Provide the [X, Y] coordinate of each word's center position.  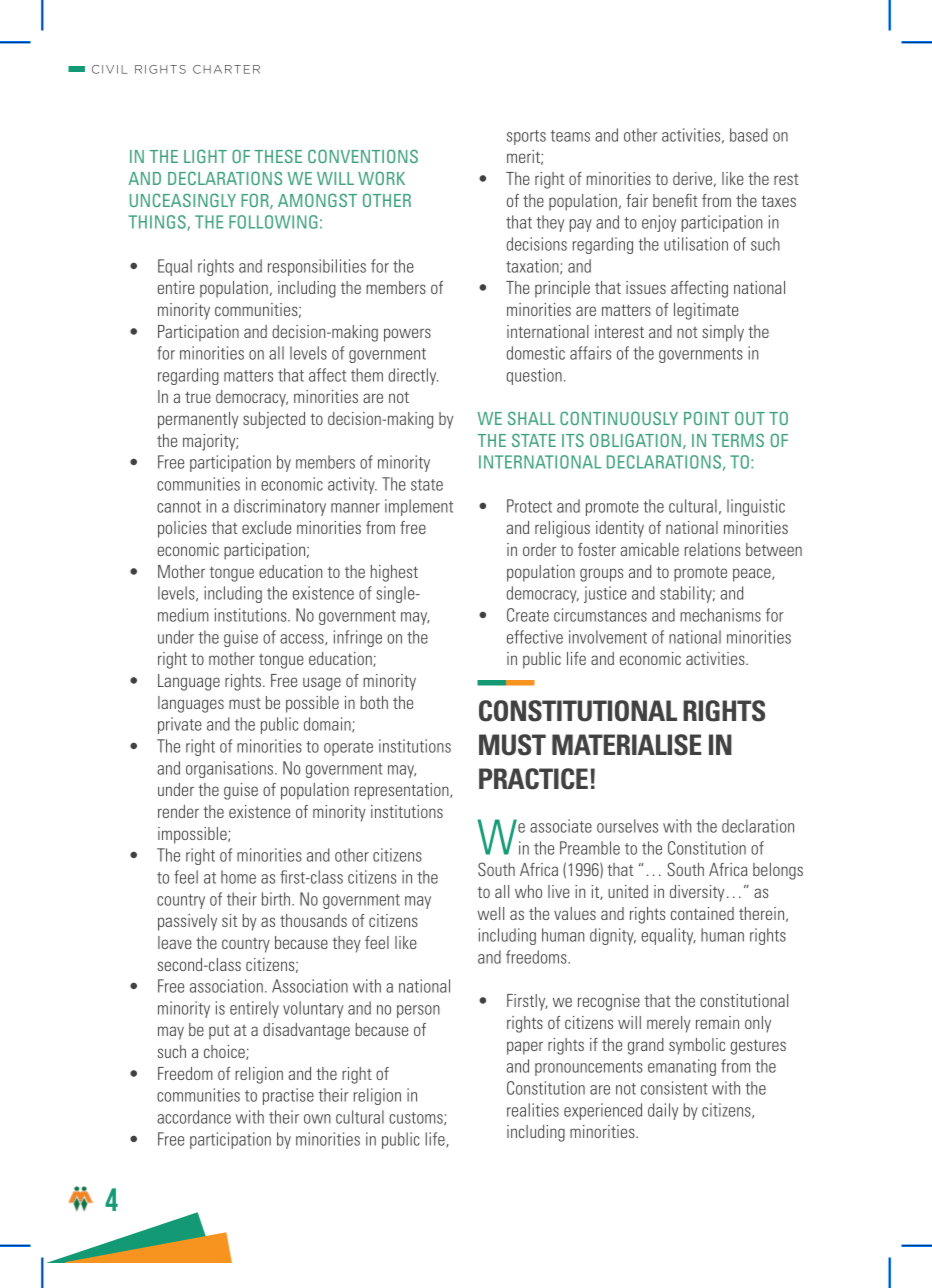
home [238, 877]
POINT [707, 418]
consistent [674, 1088]
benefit [675, 200]
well [490, 913]
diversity [697, 893]
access [303, 639]
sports [526, 137]
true [198, 397]
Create [528, 615]
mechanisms [720, 615]
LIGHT [205, 156]
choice [225, 1052]
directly [413, 376]
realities [533, 1110]
